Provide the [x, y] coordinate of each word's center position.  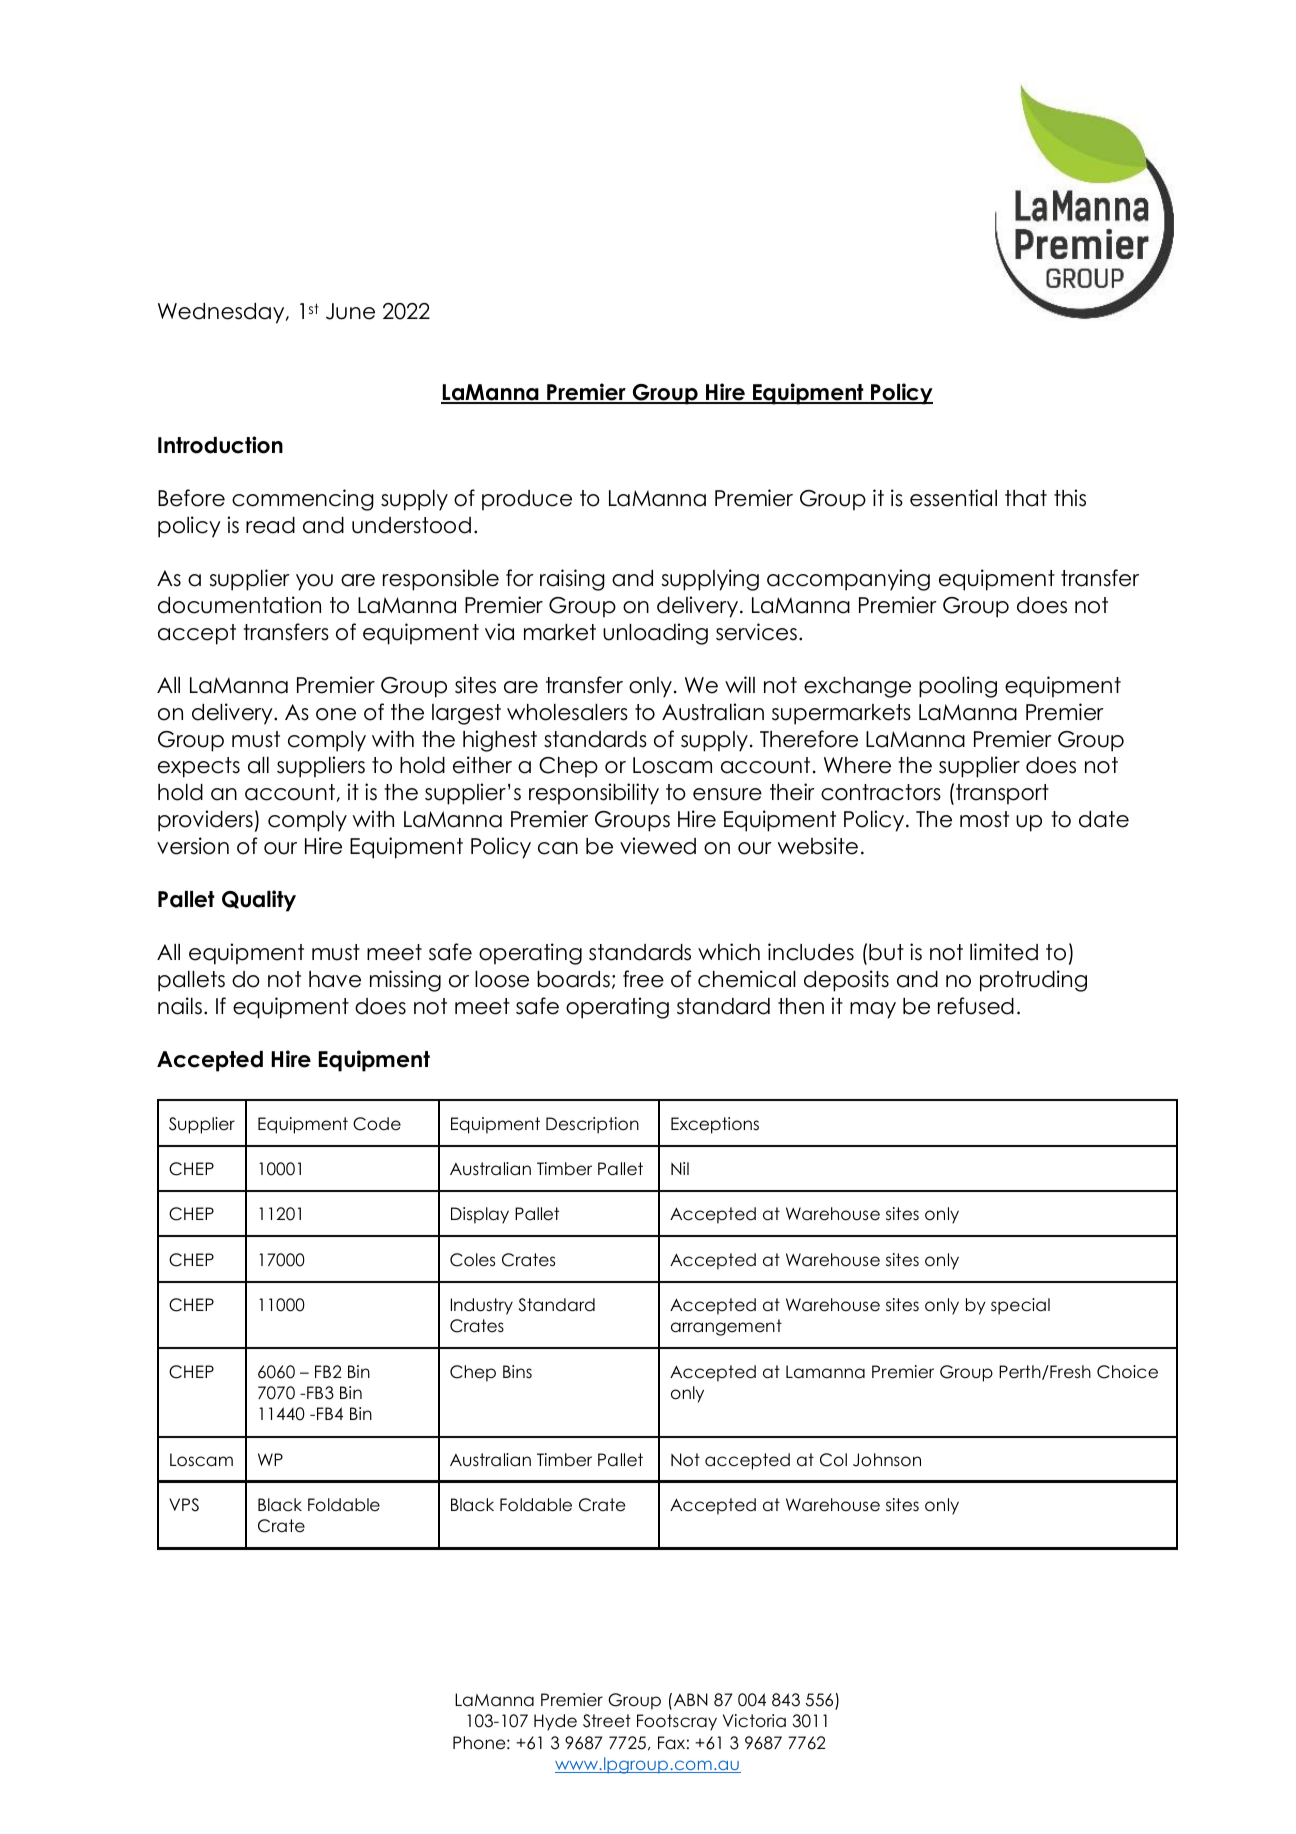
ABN [691, 1699]
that [1026, 498]
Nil [680, 1168]
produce [527, 500]
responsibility [594, 794]
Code [377, 1124]
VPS [184, 1505]
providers [205, 821]
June [350, 311]
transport [1002, 794]
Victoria [754, 1721]
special [1020, 1306]
